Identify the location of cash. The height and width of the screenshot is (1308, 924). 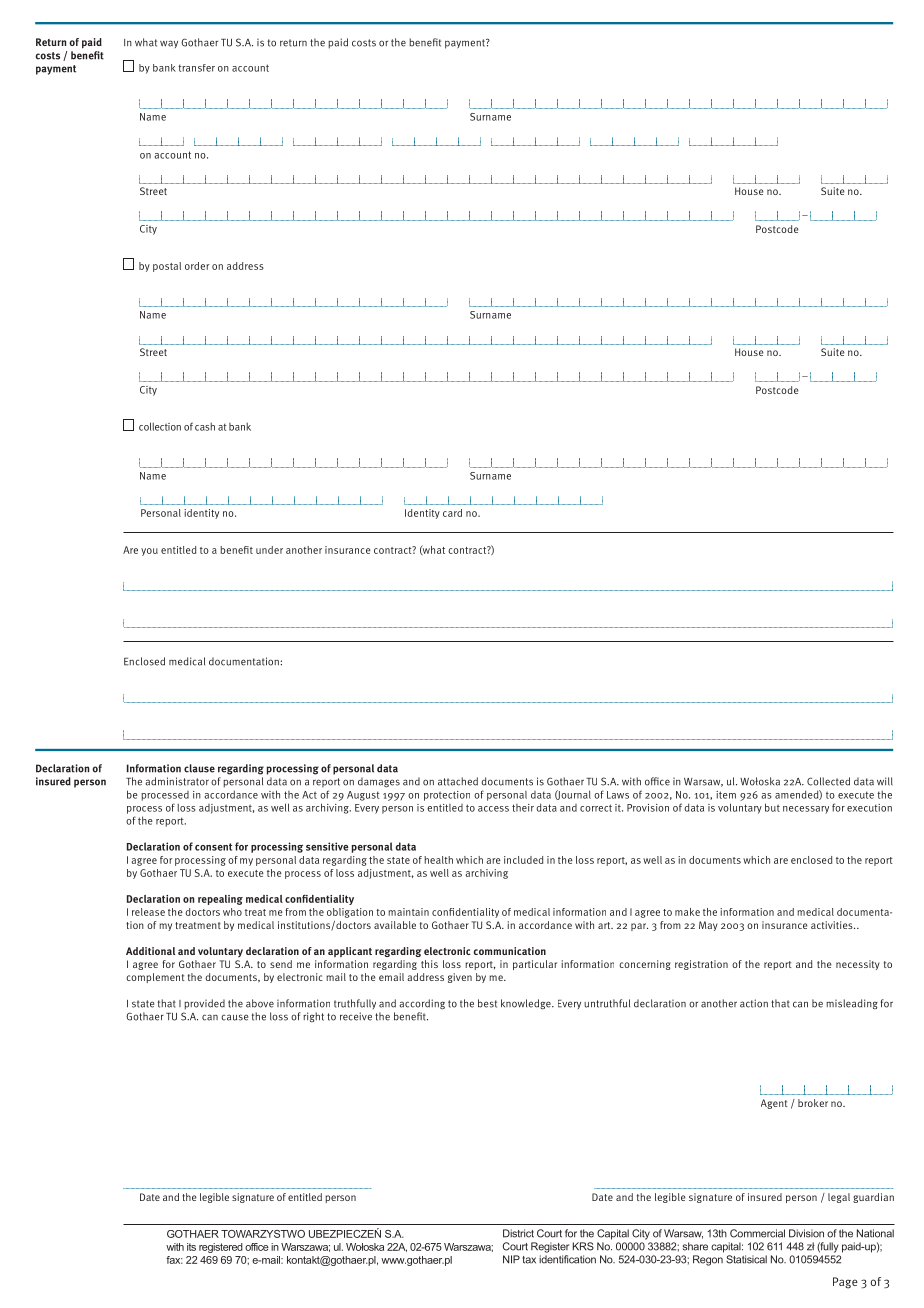
(205, 427).
